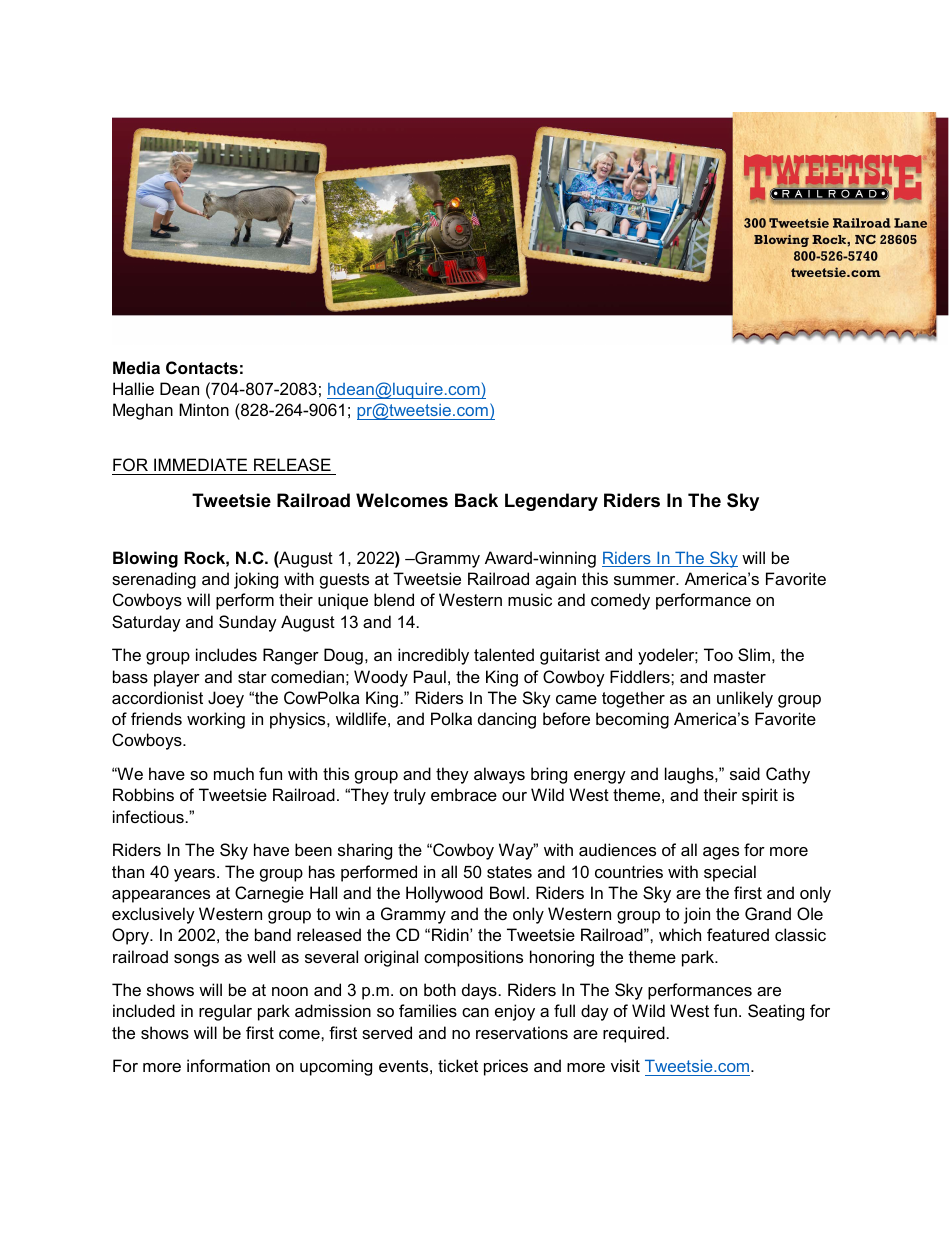  I want to click on Back, so click(476, 500).
